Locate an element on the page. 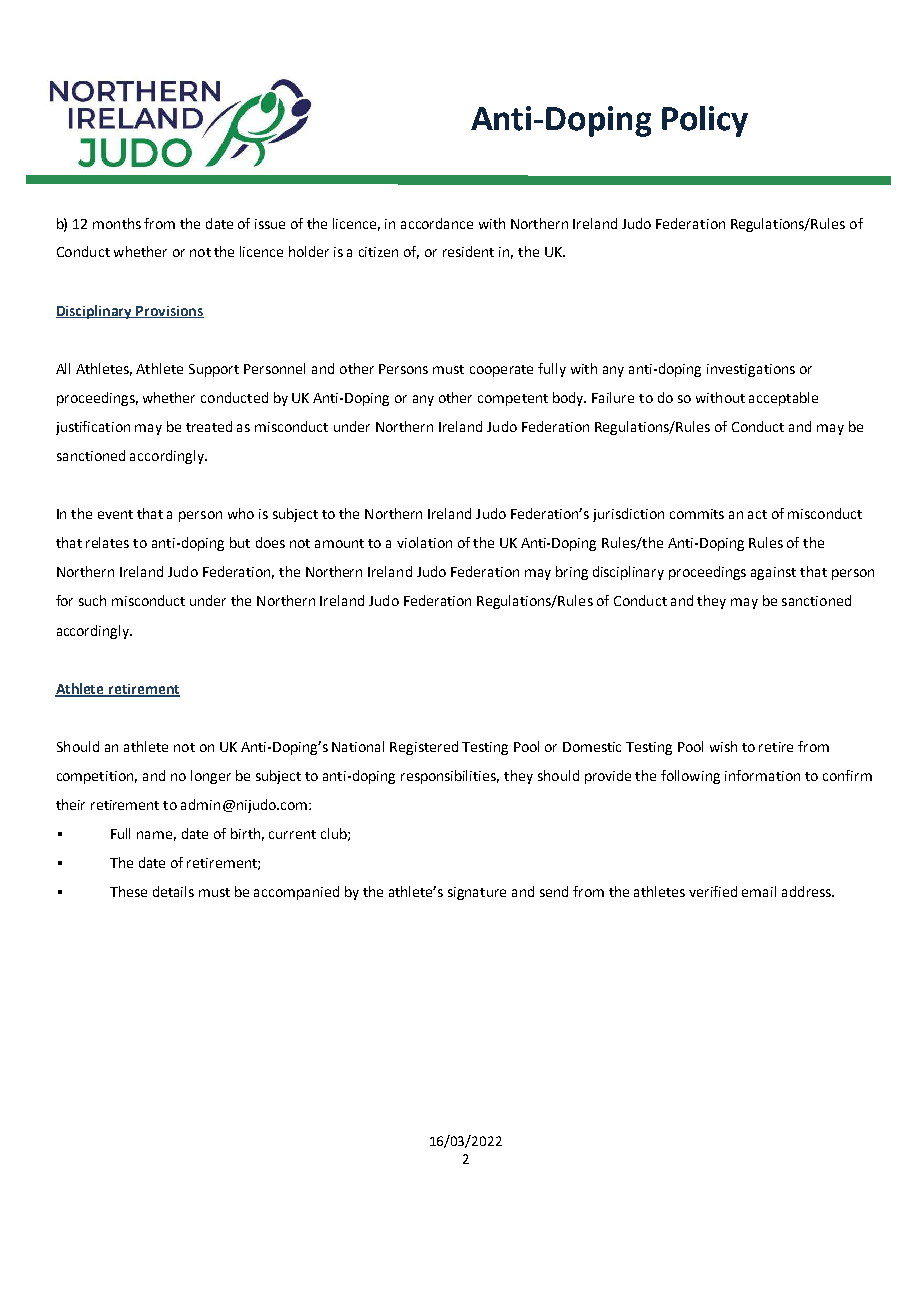  Registered is located at coordinates (424, 748).
